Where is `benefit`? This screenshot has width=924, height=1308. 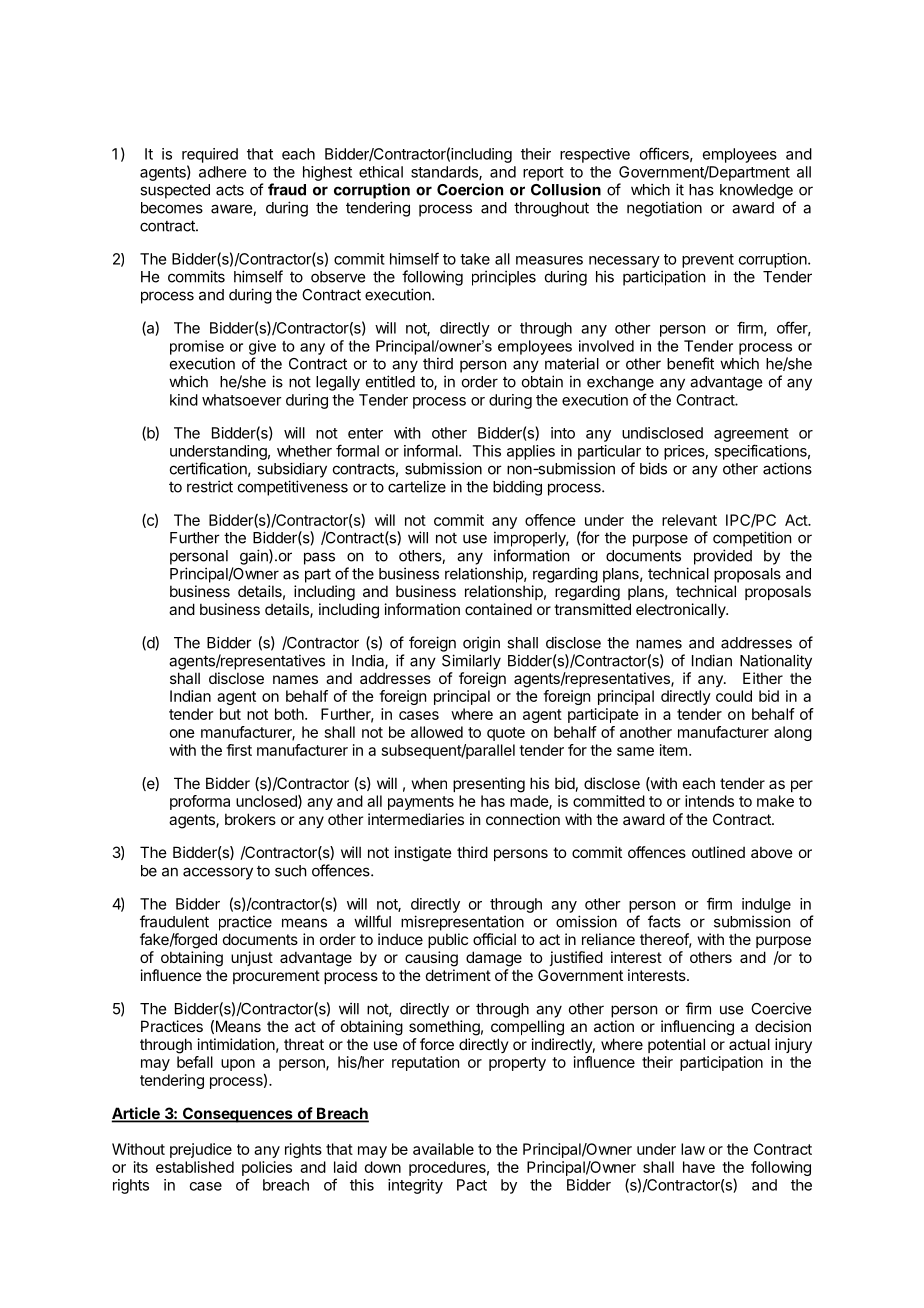 benefit is located at coordinates (690, 363).
